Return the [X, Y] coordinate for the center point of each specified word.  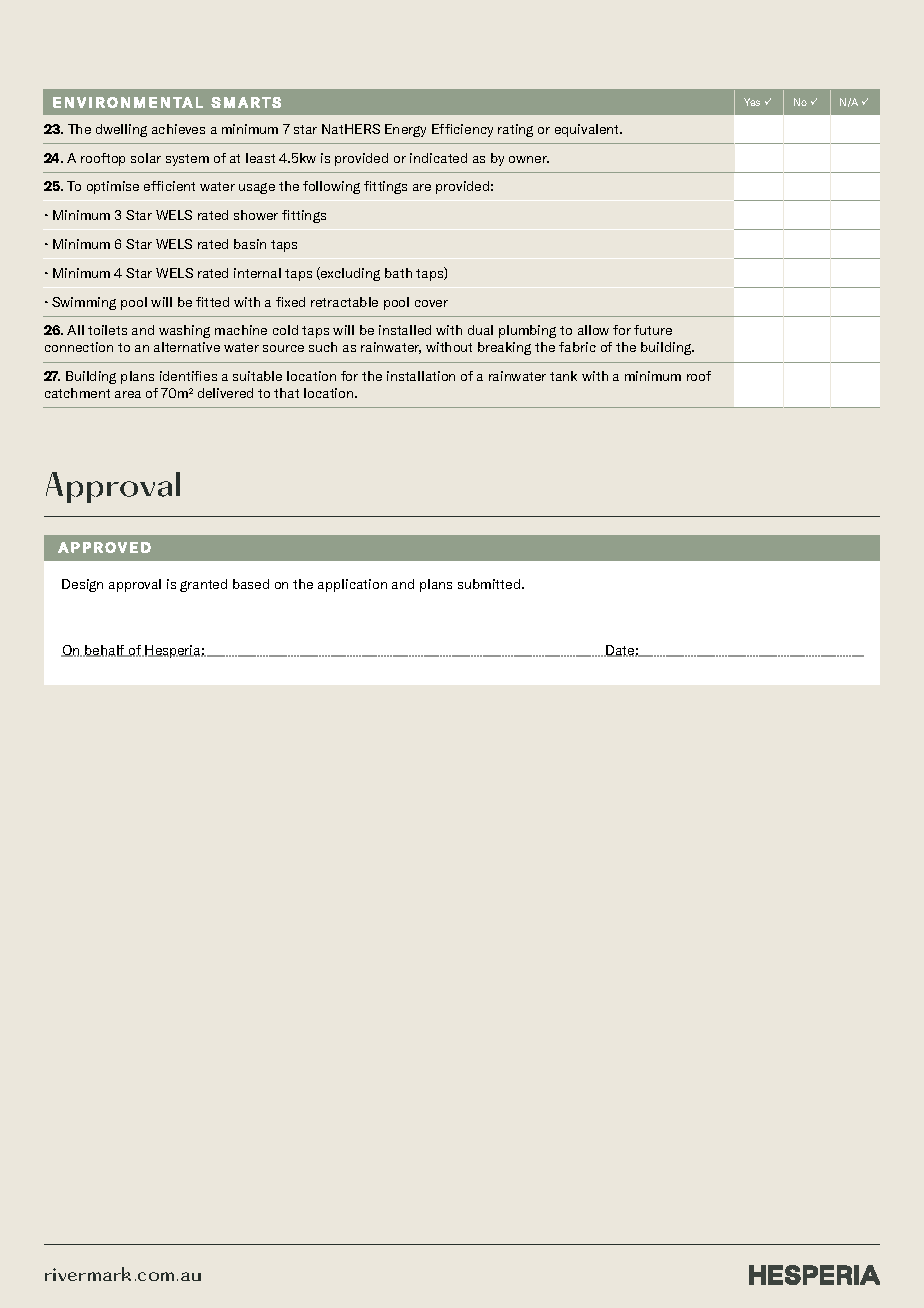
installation [421, 376]
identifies [188, 376]
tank [563, 376]
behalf [105, 651]
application [352, 585]
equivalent [588, 130]
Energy [405, 130]
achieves [178, 129]
